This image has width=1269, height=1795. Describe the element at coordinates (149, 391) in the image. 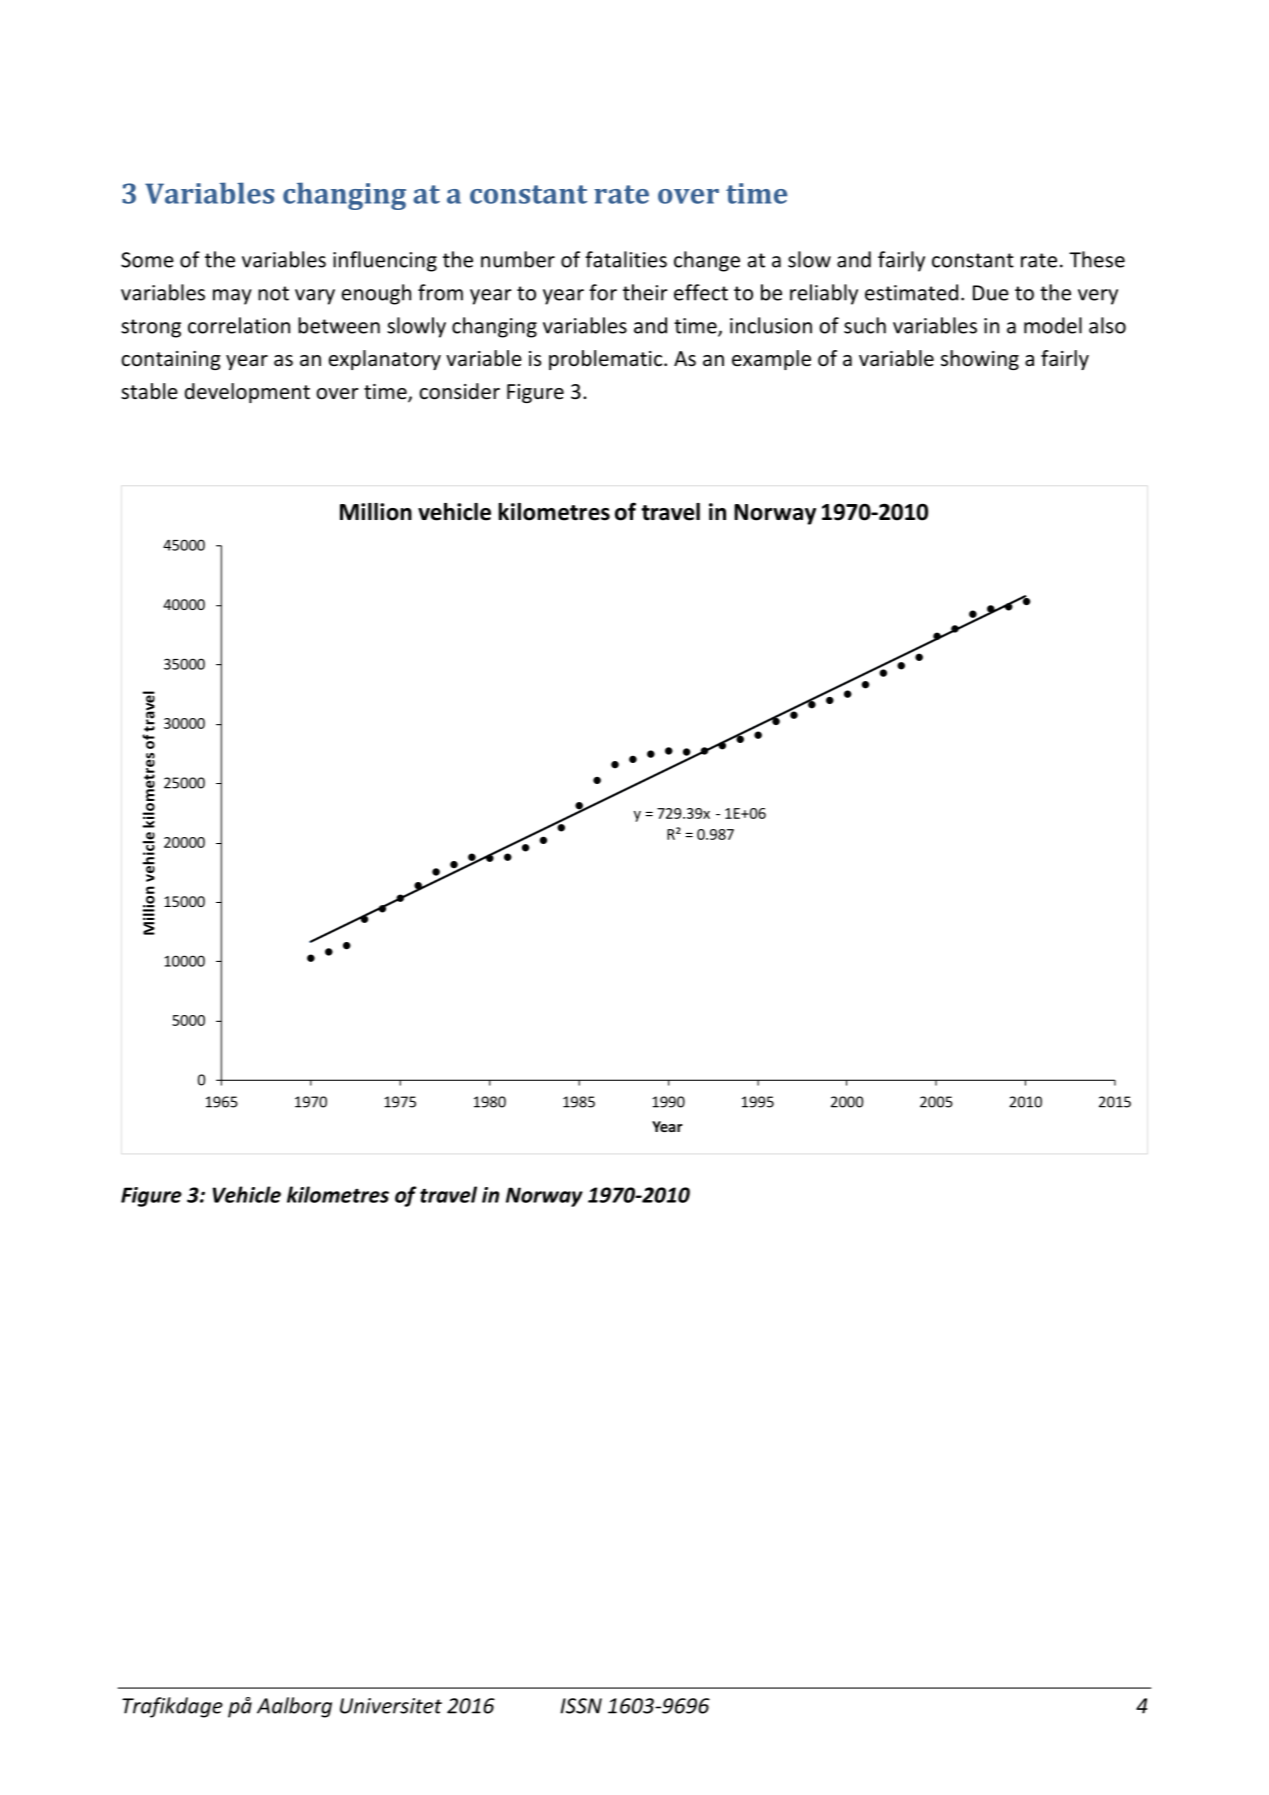

I see `stable` at that location.
